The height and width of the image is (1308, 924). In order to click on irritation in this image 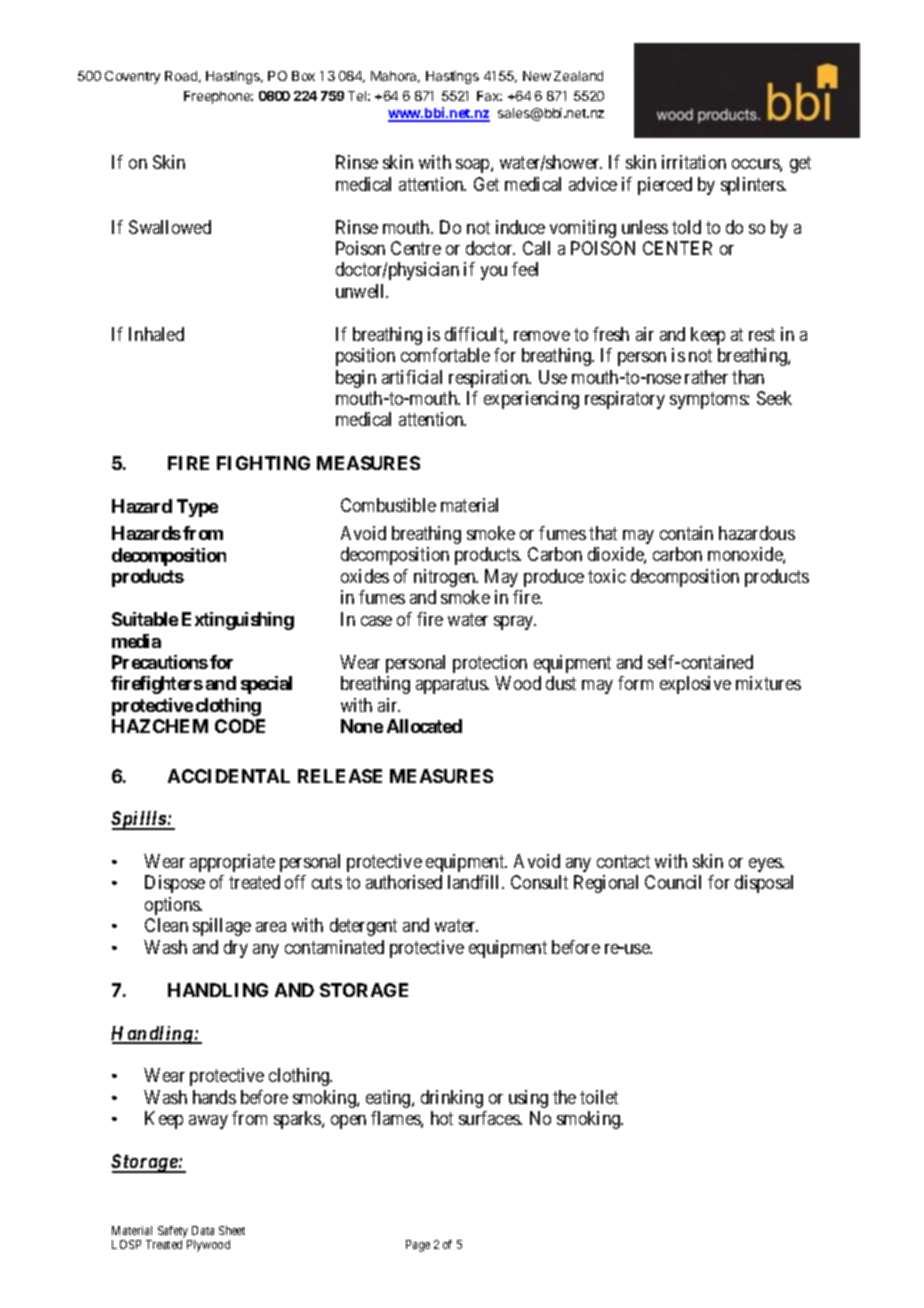, I will do `click(694, 162)`.
